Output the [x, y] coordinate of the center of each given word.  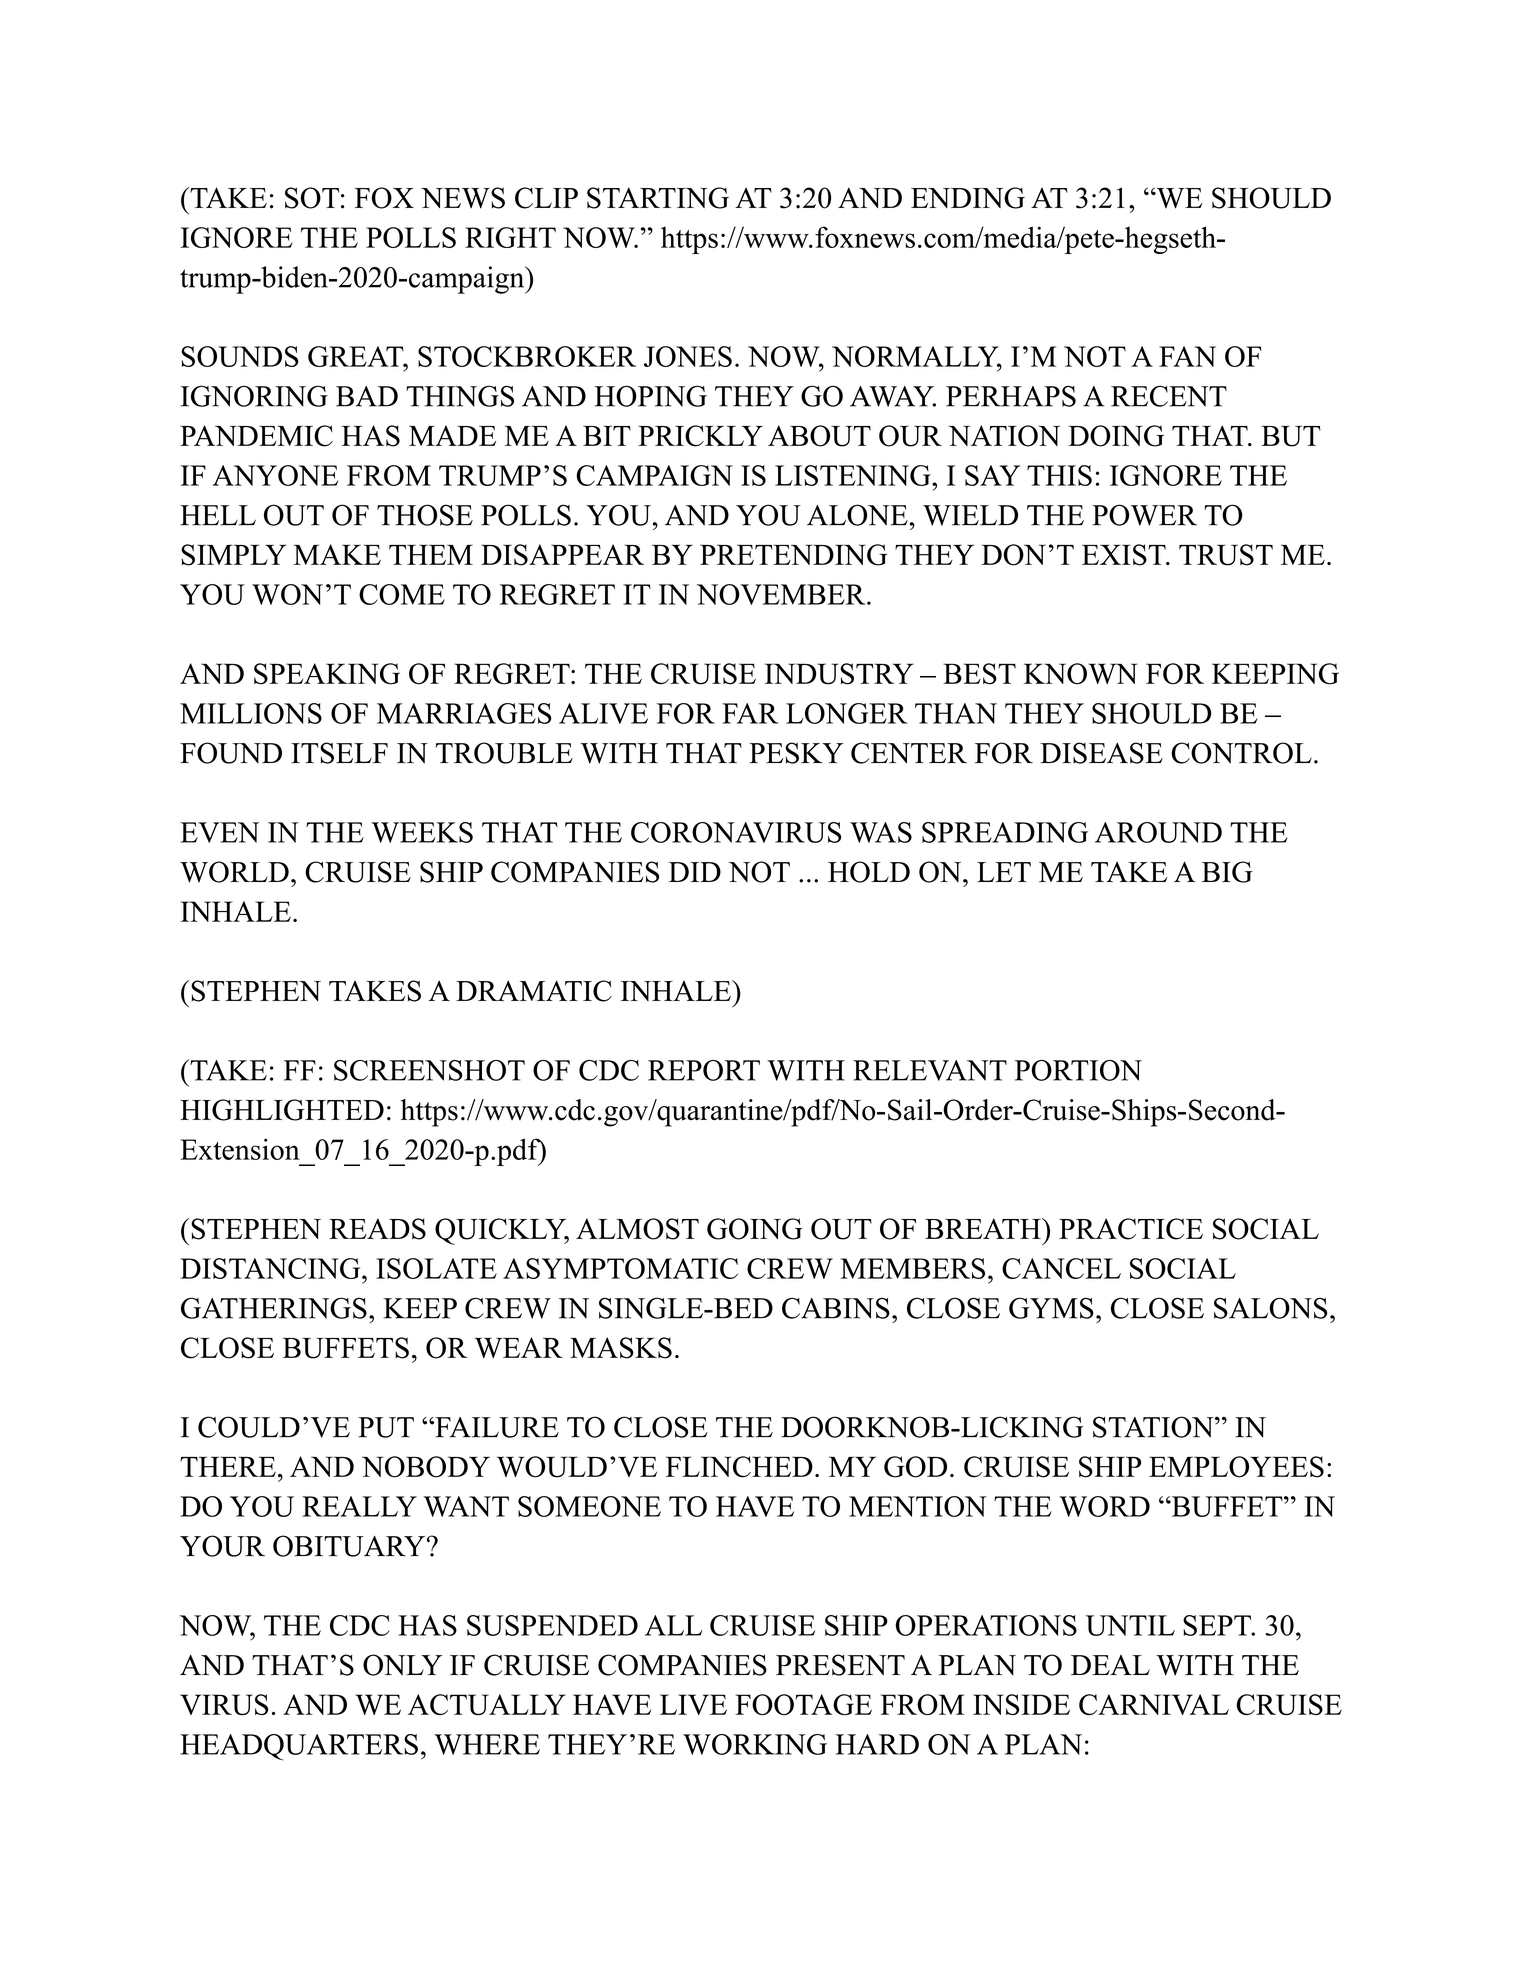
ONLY [402, 1665]
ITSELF [339, 753]
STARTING [658, 198]
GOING [755, 1229]
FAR [750, 713]
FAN [1187, 356]
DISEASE [1101, 753]
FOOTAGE [803, 1704]
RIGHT [510, 237]
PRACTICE [1131, 1229]
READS [377, 1229]
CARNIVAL [1154, 1704]
